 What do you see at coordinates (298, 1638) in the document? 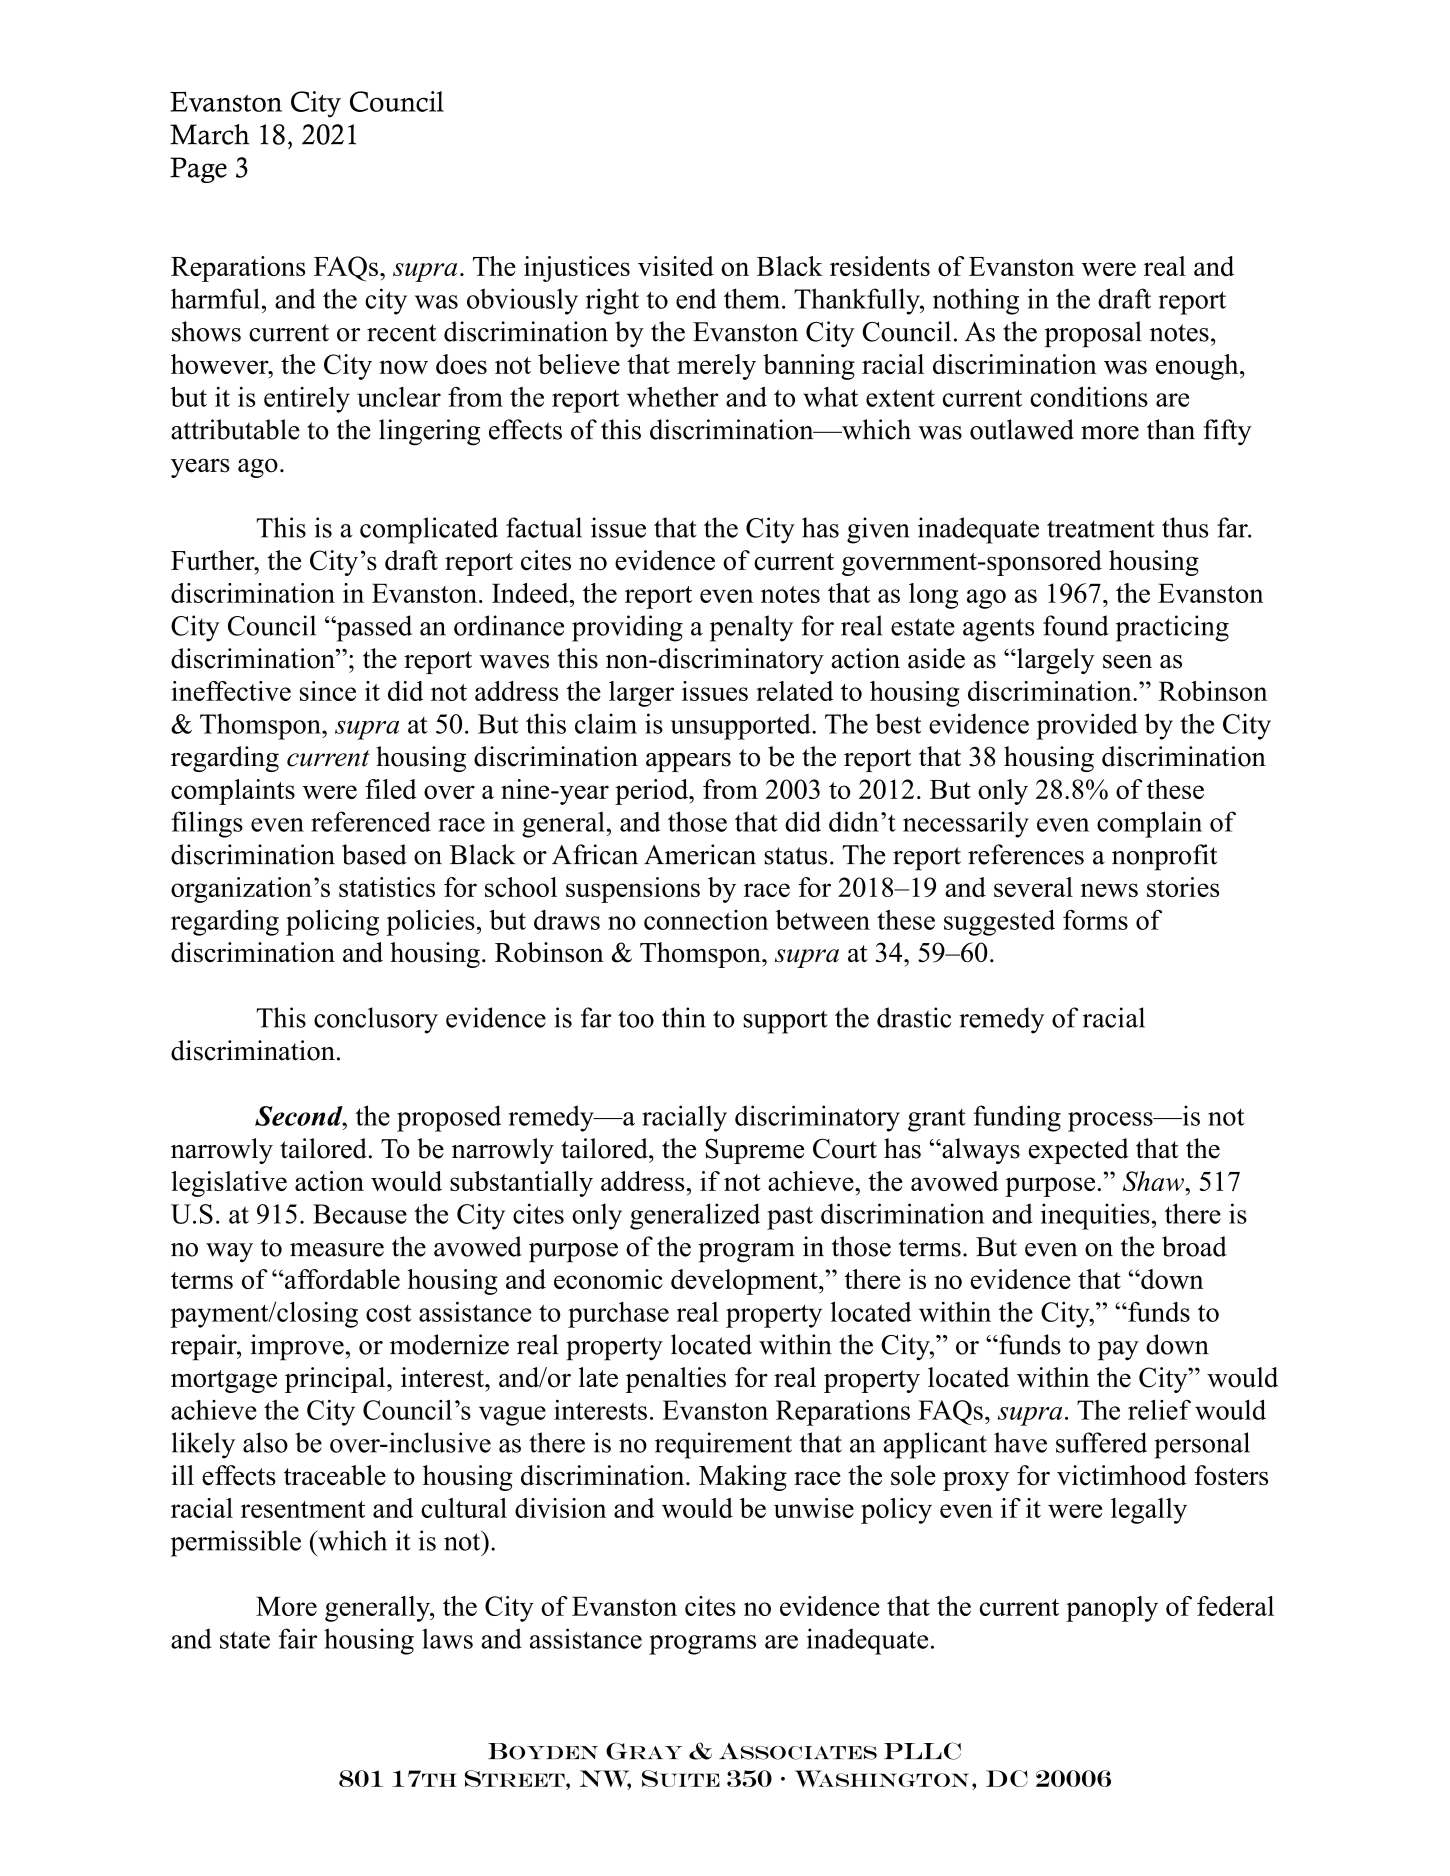
I see `fair` at bounding box center [298, 1638].
